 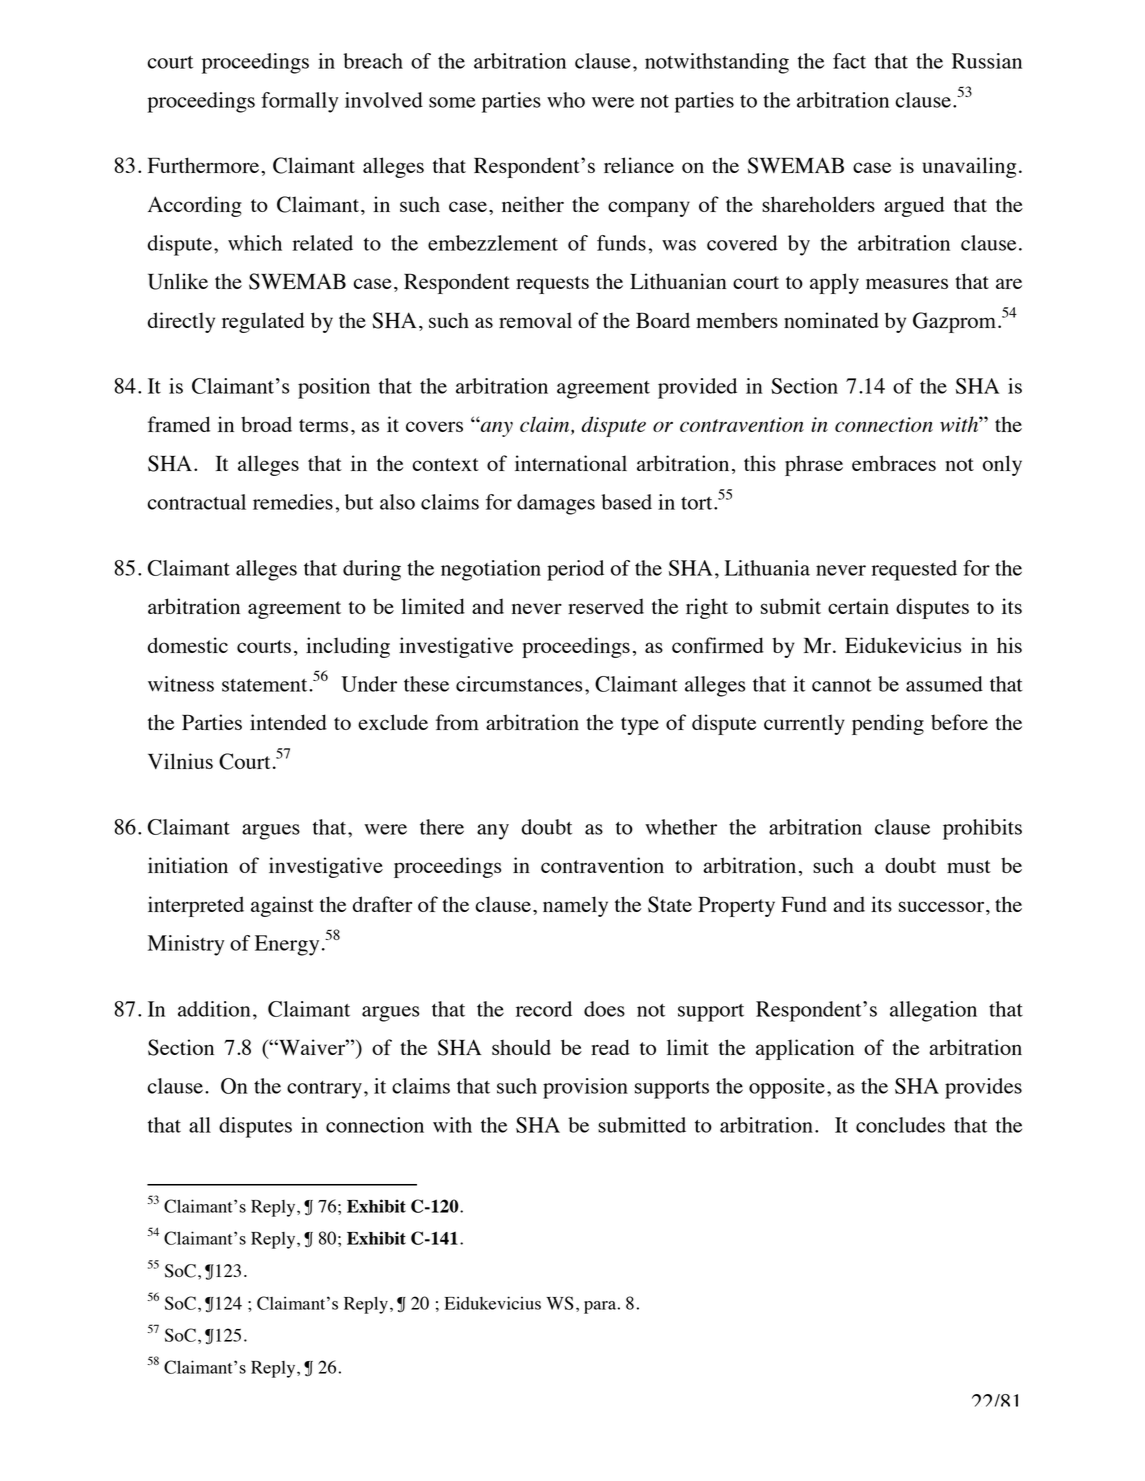 What do you see at coordinates (585, 1088) in the screenshot?
I see `provision` at bounding box center [585, 1088].
